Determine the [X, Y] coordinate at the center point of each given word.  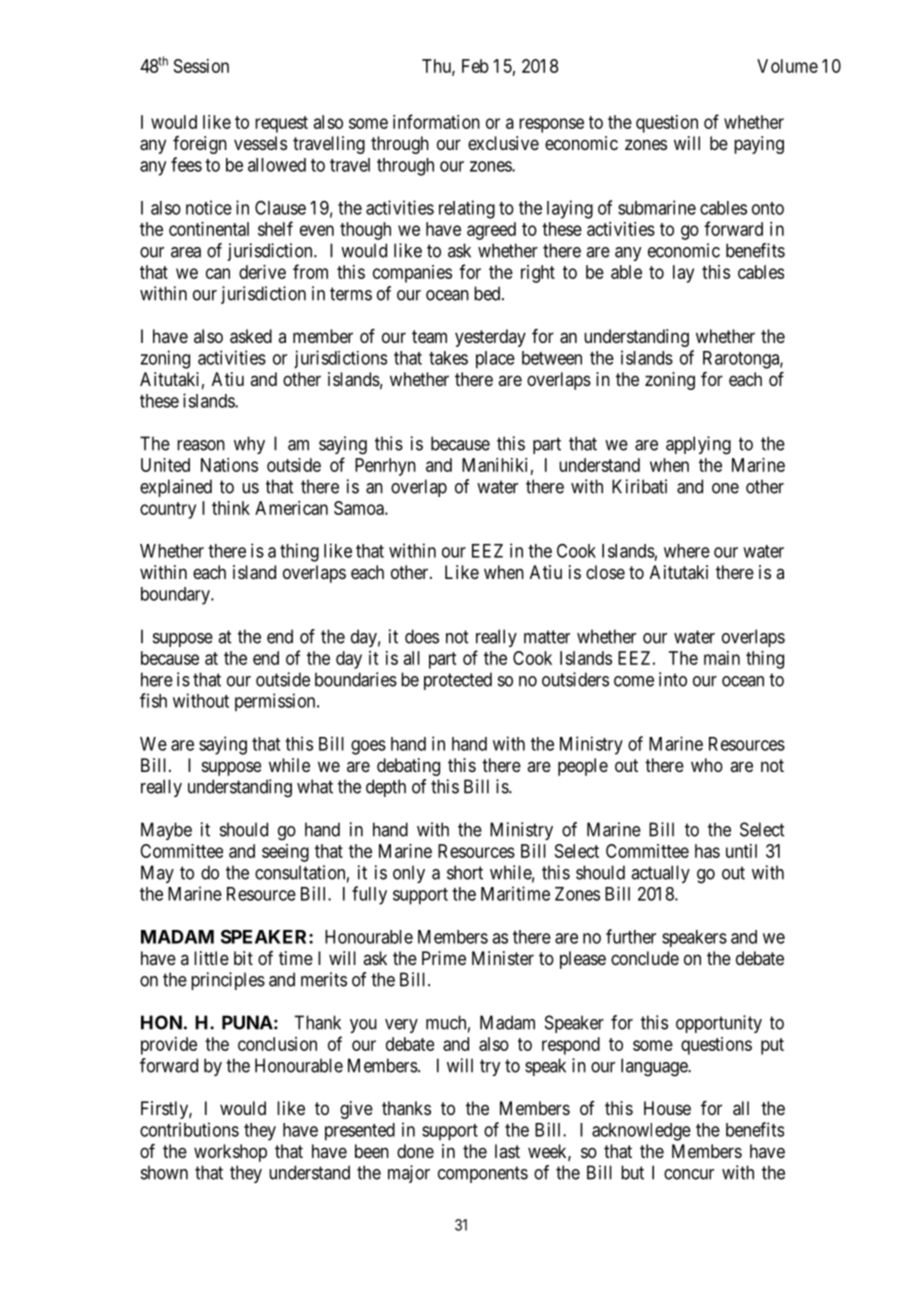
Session [201, 66]
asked [251, 336]
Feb [475, 66]
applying [698, 445]
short [465, 872]
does [422, 636]
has [707, 851]
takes [448, 358]
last [507, 1151]
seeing [285, 853]
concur [689, 1174]
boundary [176, 596]
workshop [230, 1153]
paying [759, 145]
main [722, 658]
